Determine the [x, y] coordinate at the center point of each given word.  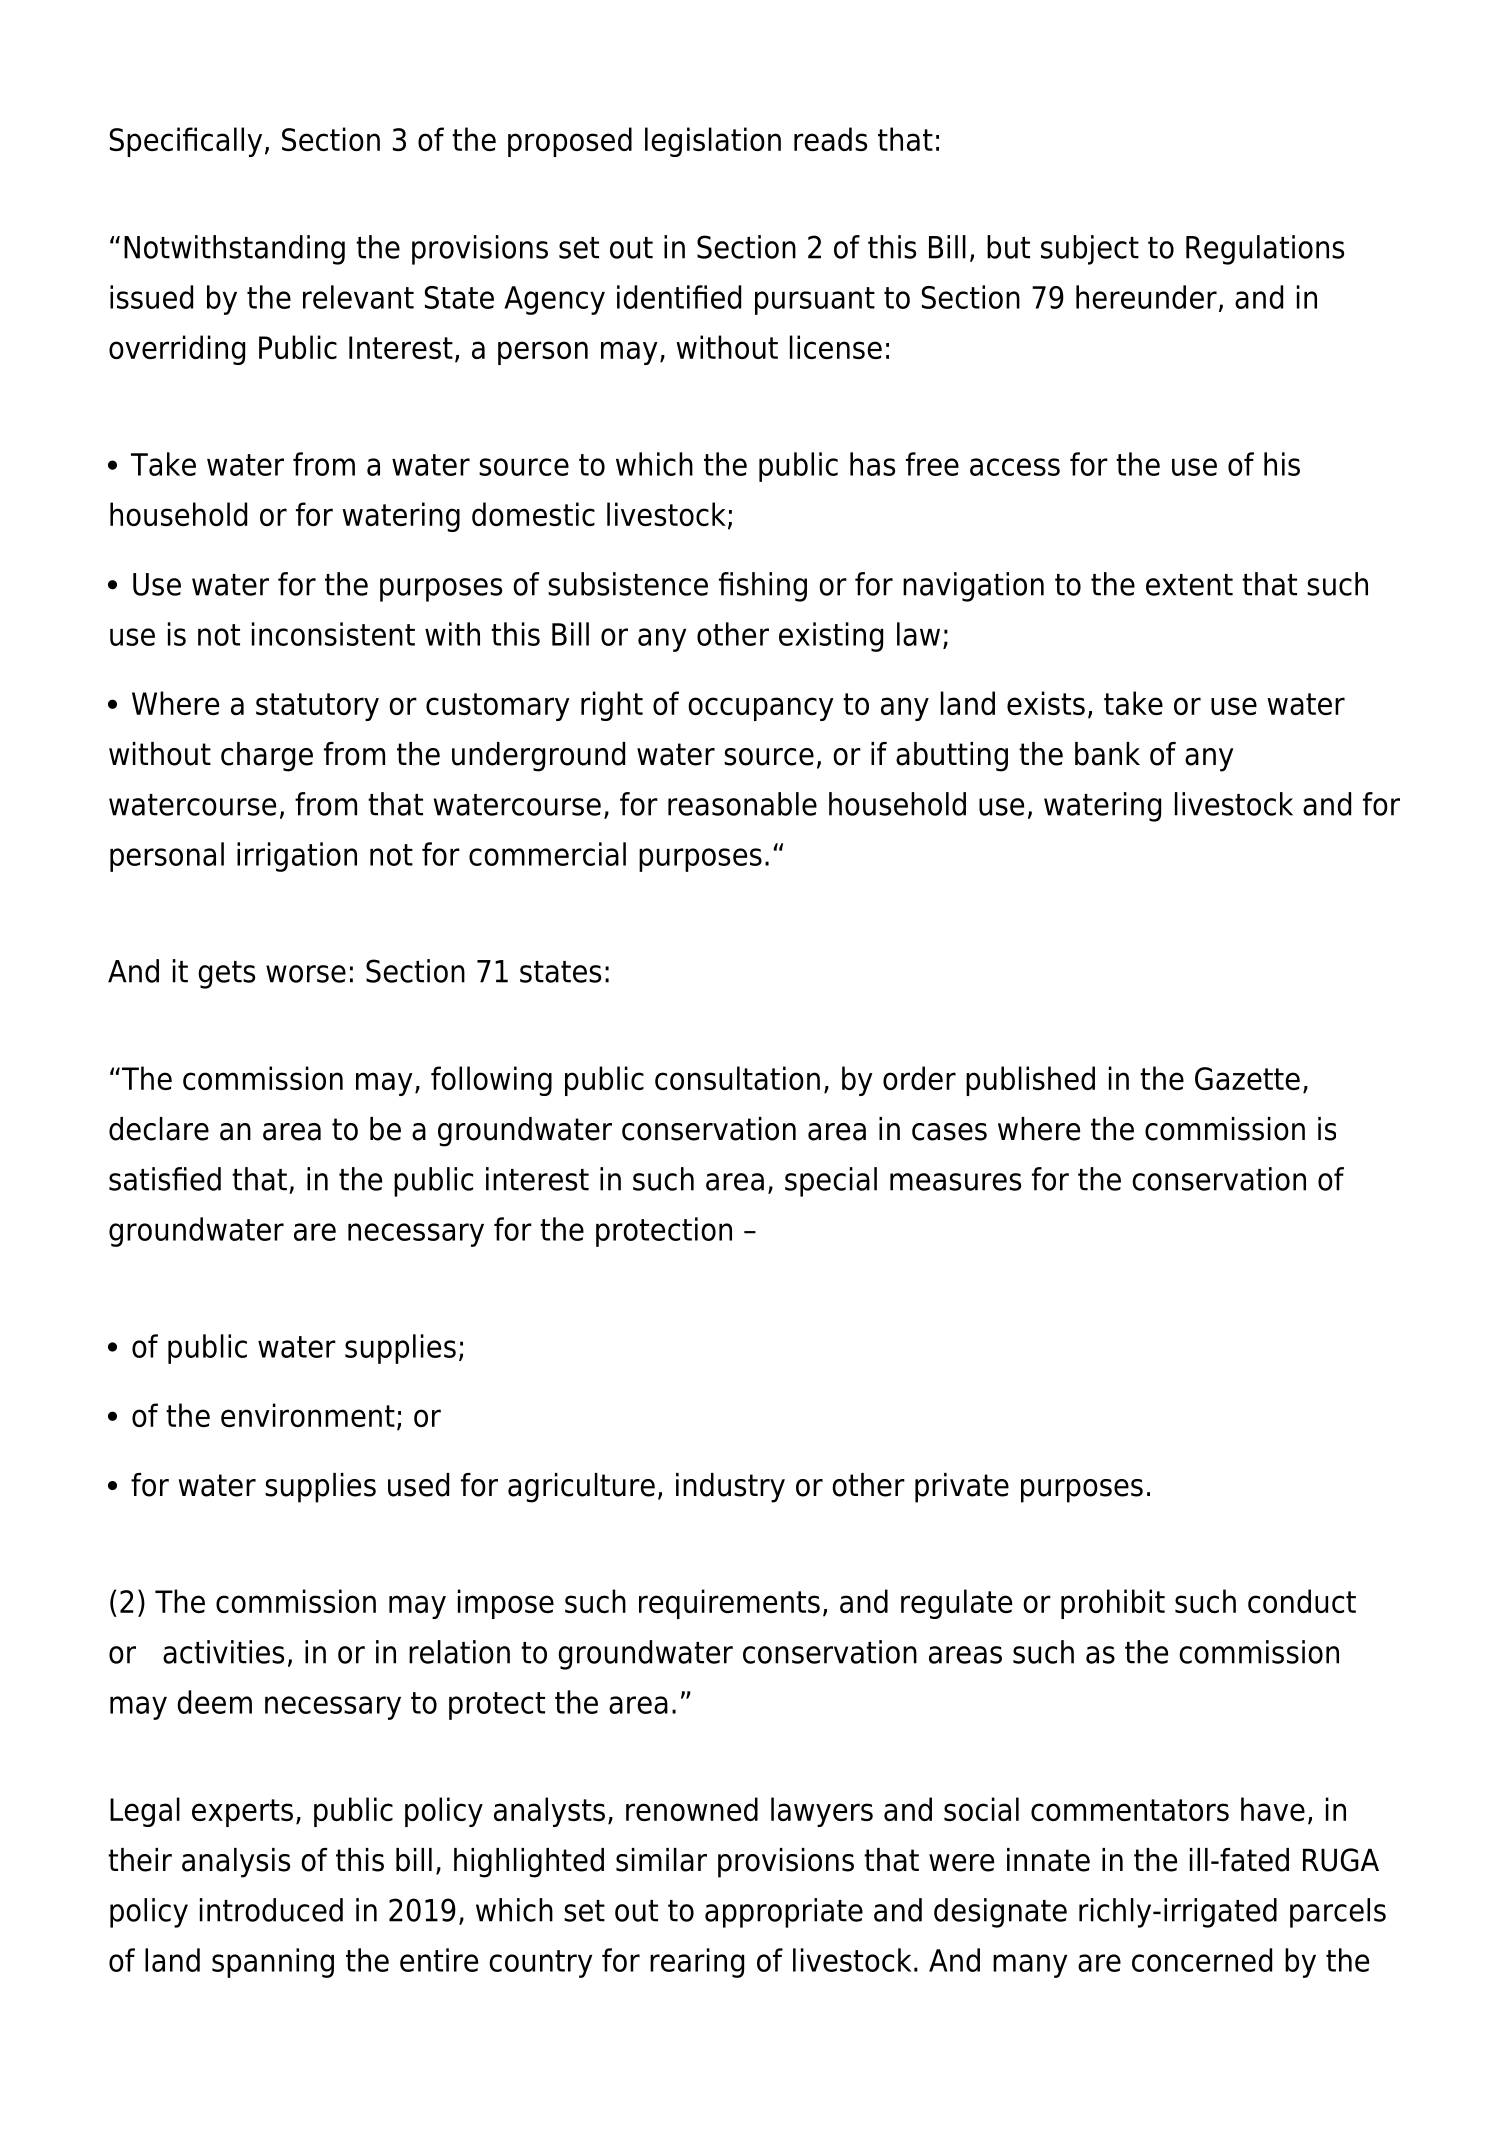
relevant [358, 297]
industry [730, 1488]
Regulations [1265, 250]
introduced [271, 1910]
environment [308, 1415]
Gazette [1247, 1078]
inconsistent [333, 634]
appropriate [784, 1913]
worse [306, 974]
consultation [737, 1078]
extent [1189, 585]
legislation [713, 142]
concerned [1202, 1960]
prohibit [1113, 1604]
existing [831, 637]
